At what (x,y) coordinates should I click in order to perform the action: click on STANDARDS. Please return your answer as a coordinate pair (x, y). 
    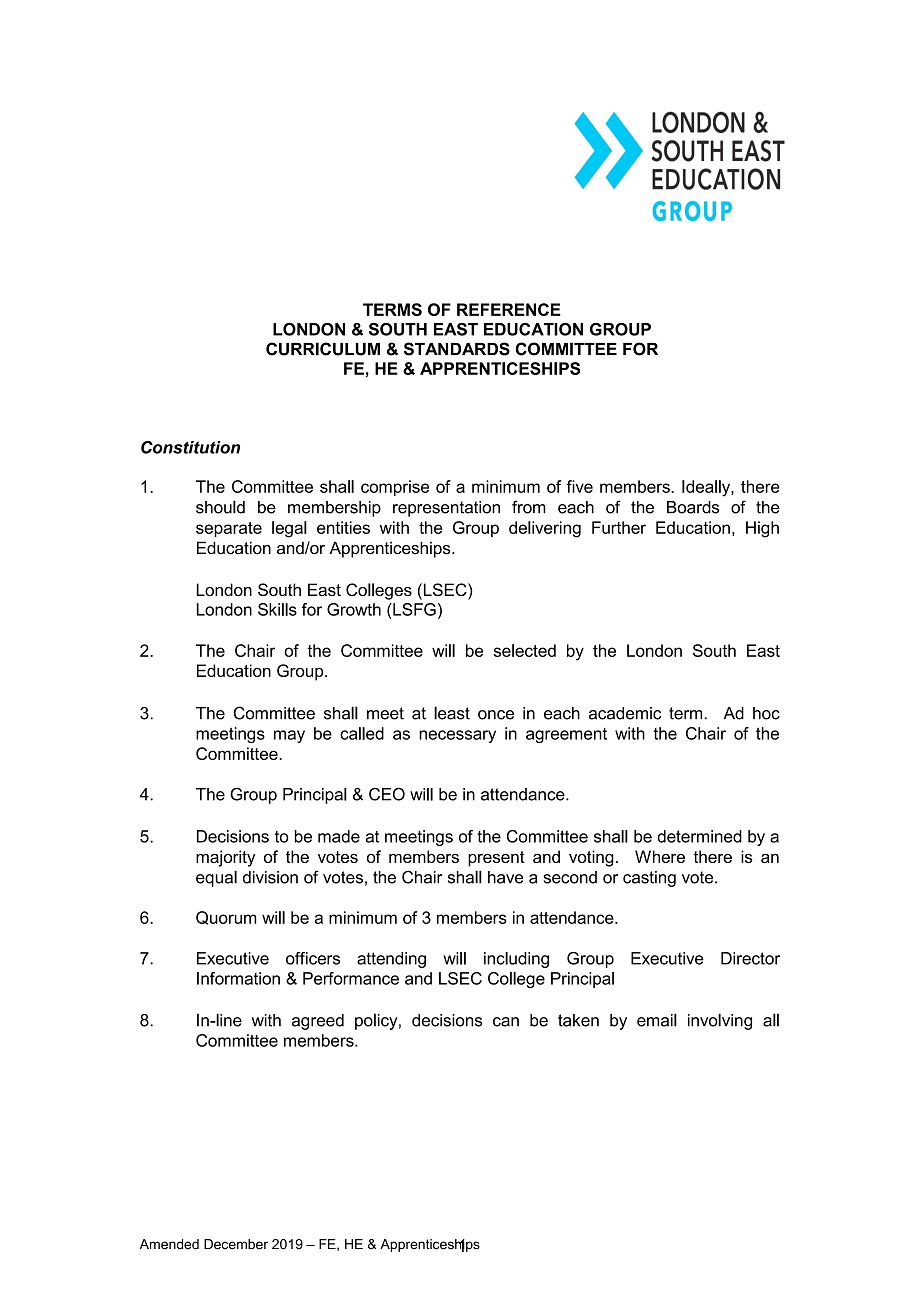
    Looking at the image, I should click on (457, 349).
